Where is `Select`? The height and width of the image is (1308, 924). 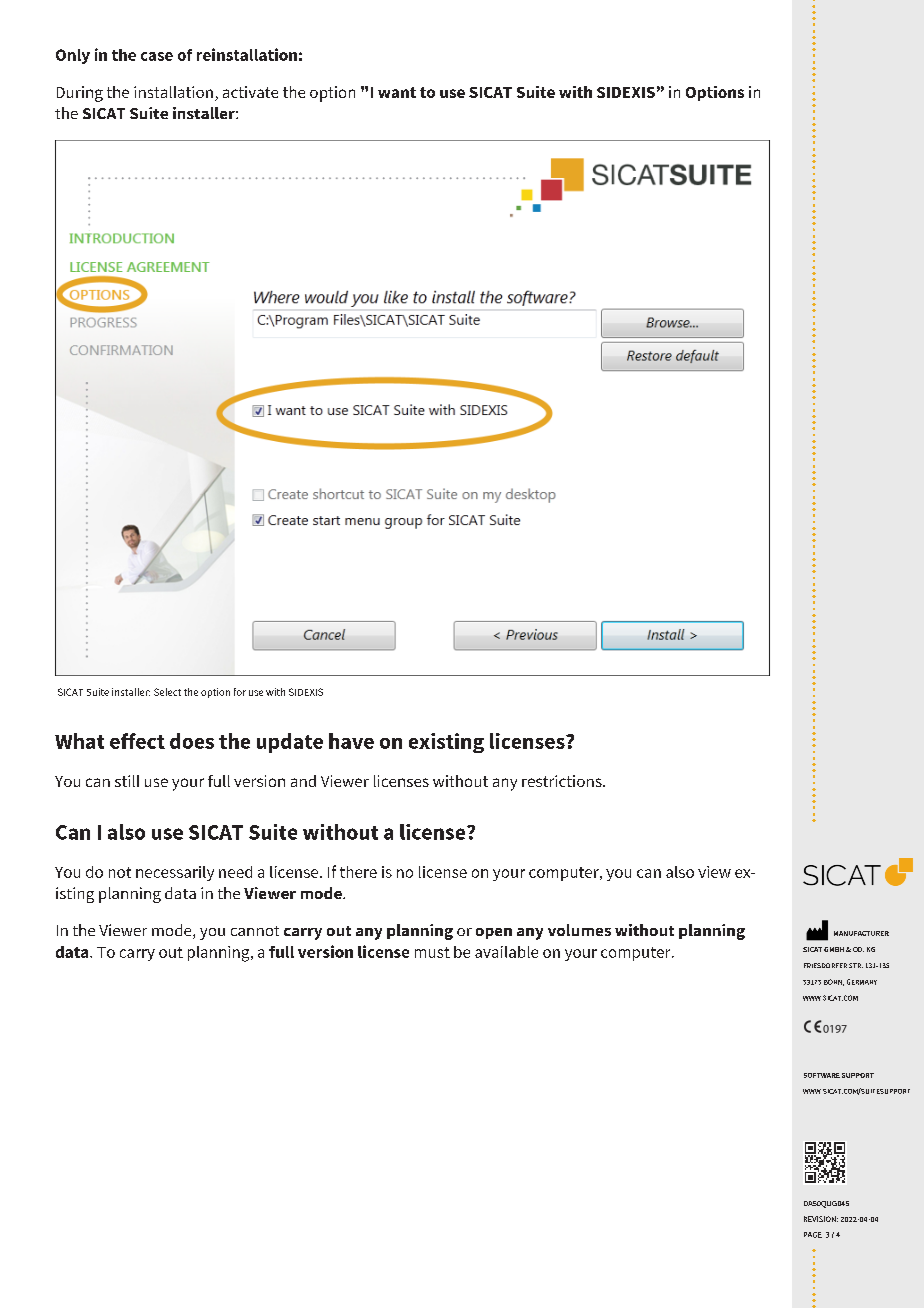
Select is located at coordinates (167, 692).
